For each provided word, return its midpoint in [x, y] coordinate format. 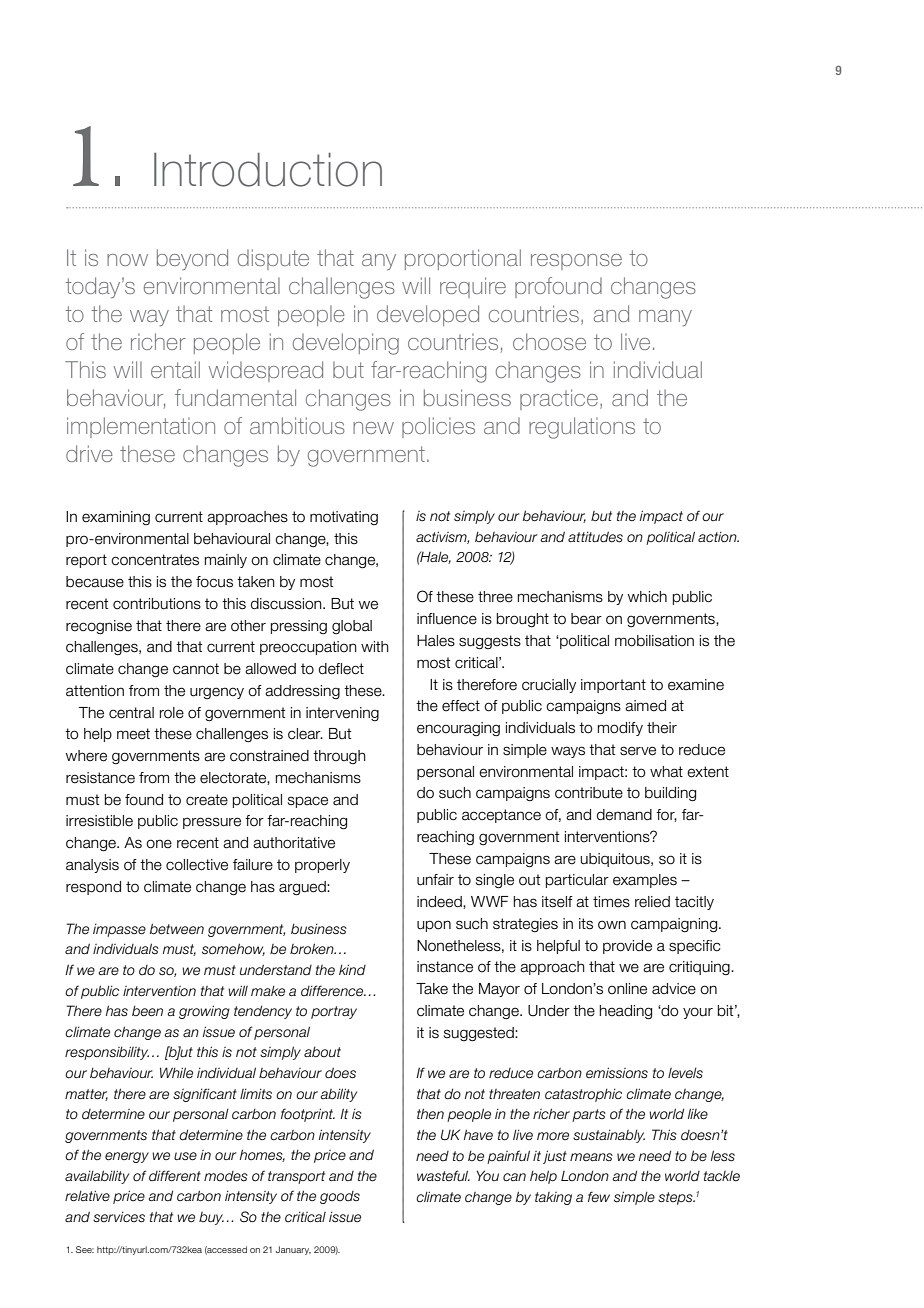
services [119, 1217]
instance [445, 967]
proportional [463, 259]
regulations [582, 428]
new [373, 428]
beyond [192, 259]
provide [627, 947]
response [576, 262]
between [177, 929]
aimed [645, 706]
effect [461, 706]
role [172, 713]
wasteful [443, 1176]
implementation [141, 427]
